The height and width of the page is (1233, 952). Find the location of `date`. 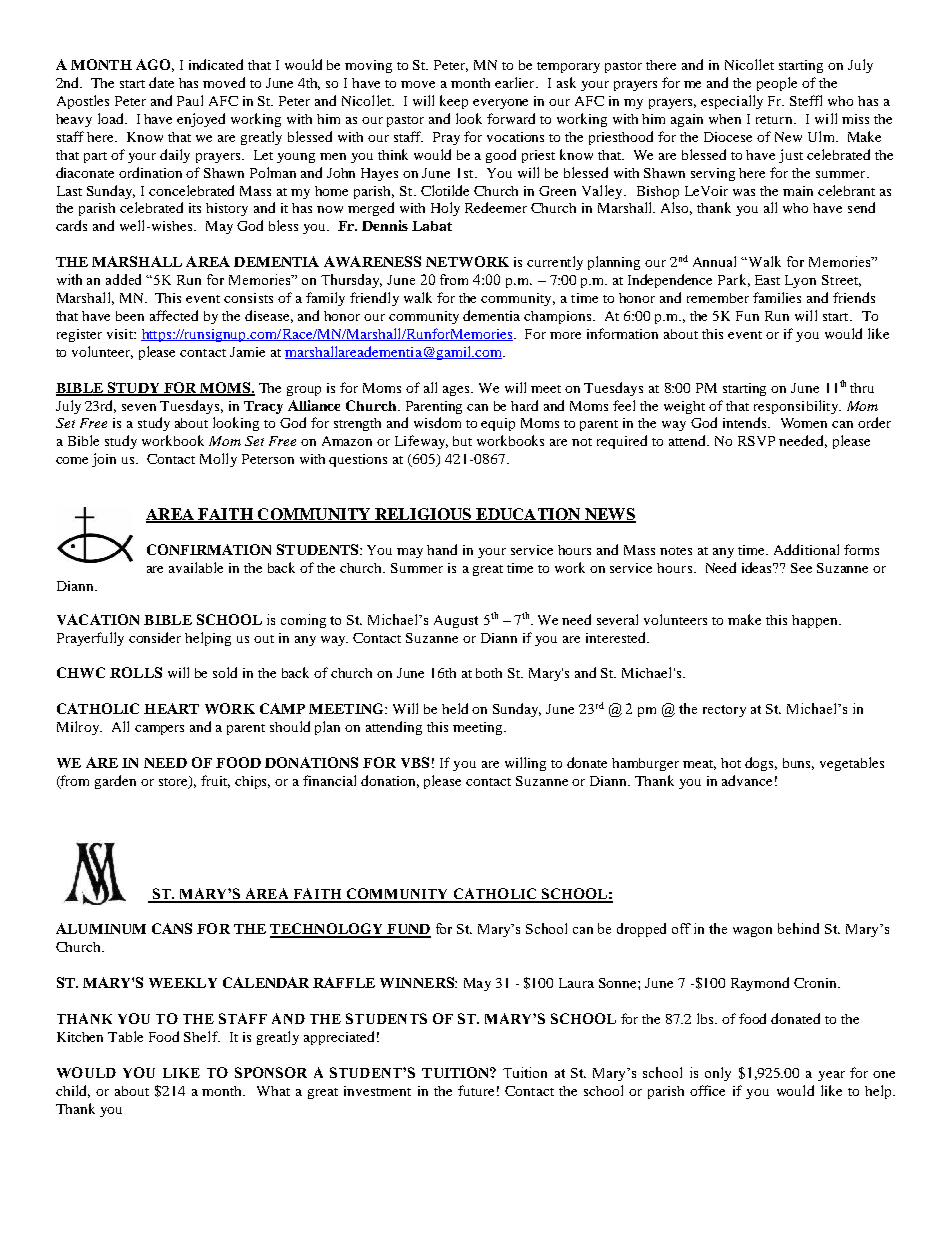

date is located at coordinates (161, 82).
